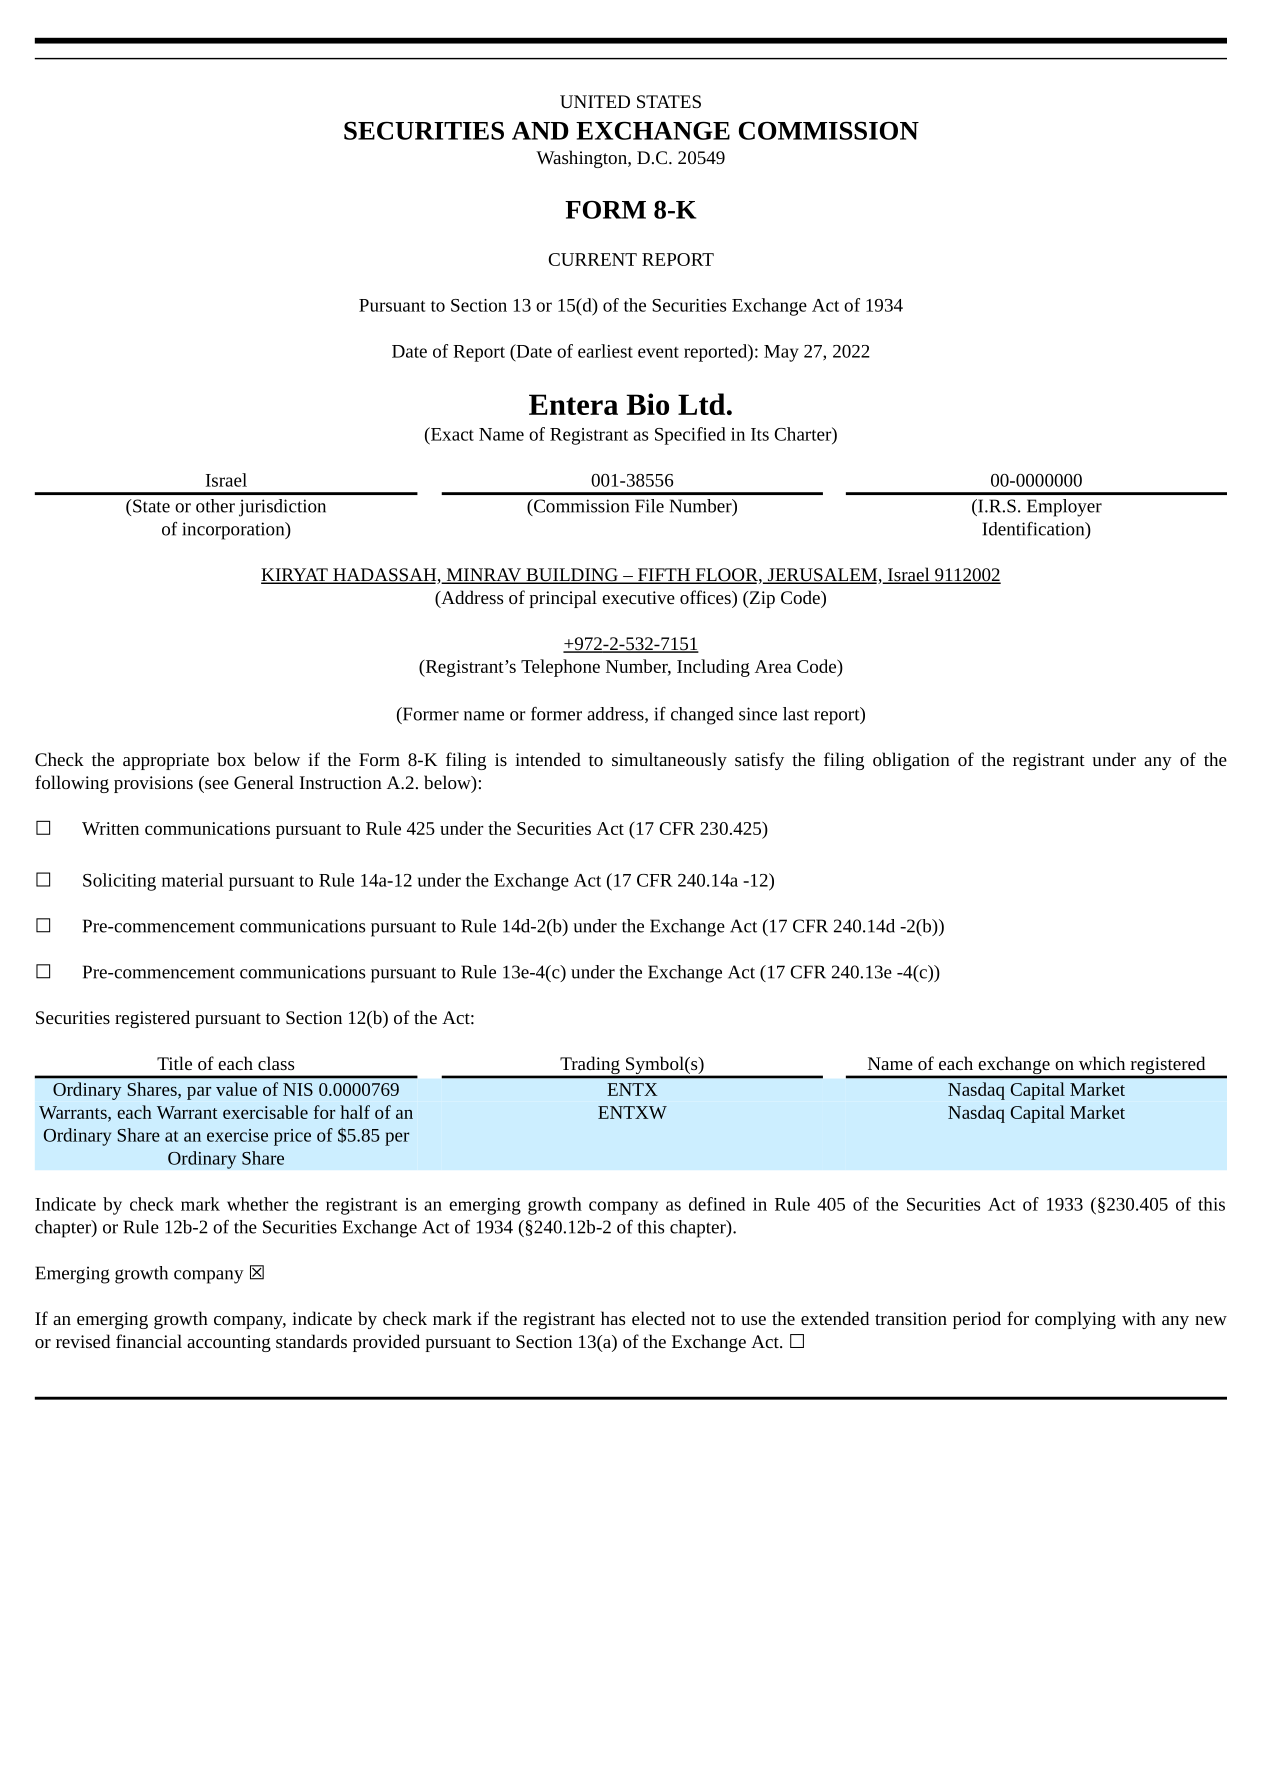  What do you see at coordinates (911, 761) in the document?
I see `obligation` at bounding box center [911, 761].
